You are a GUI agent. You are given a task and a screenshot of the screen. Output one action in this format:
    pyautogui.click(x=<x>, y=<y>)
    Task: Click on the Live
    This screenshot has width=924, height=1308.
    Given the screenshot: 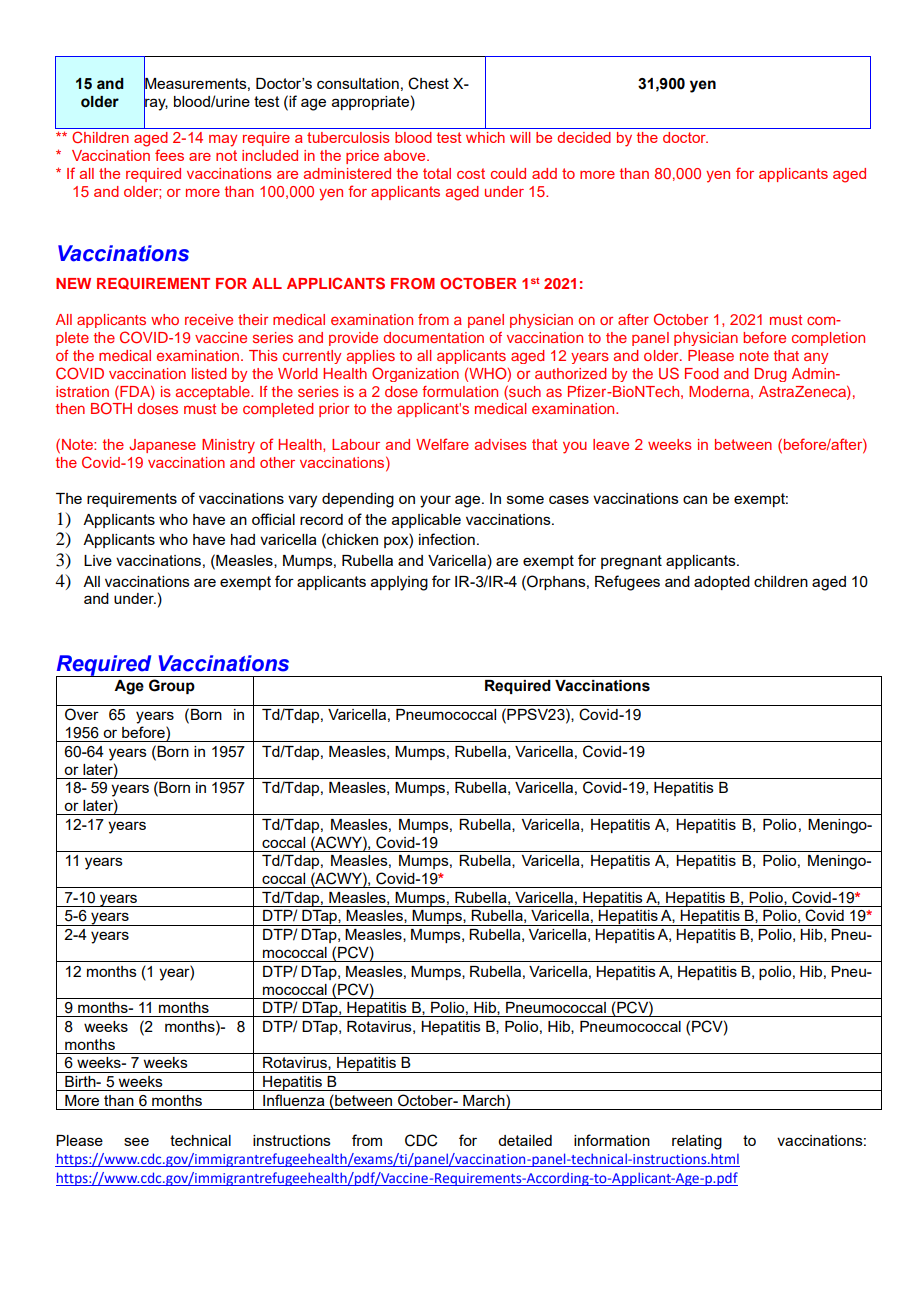 What is the action you would take?
    pyautogui.click(x=98, y=560)
